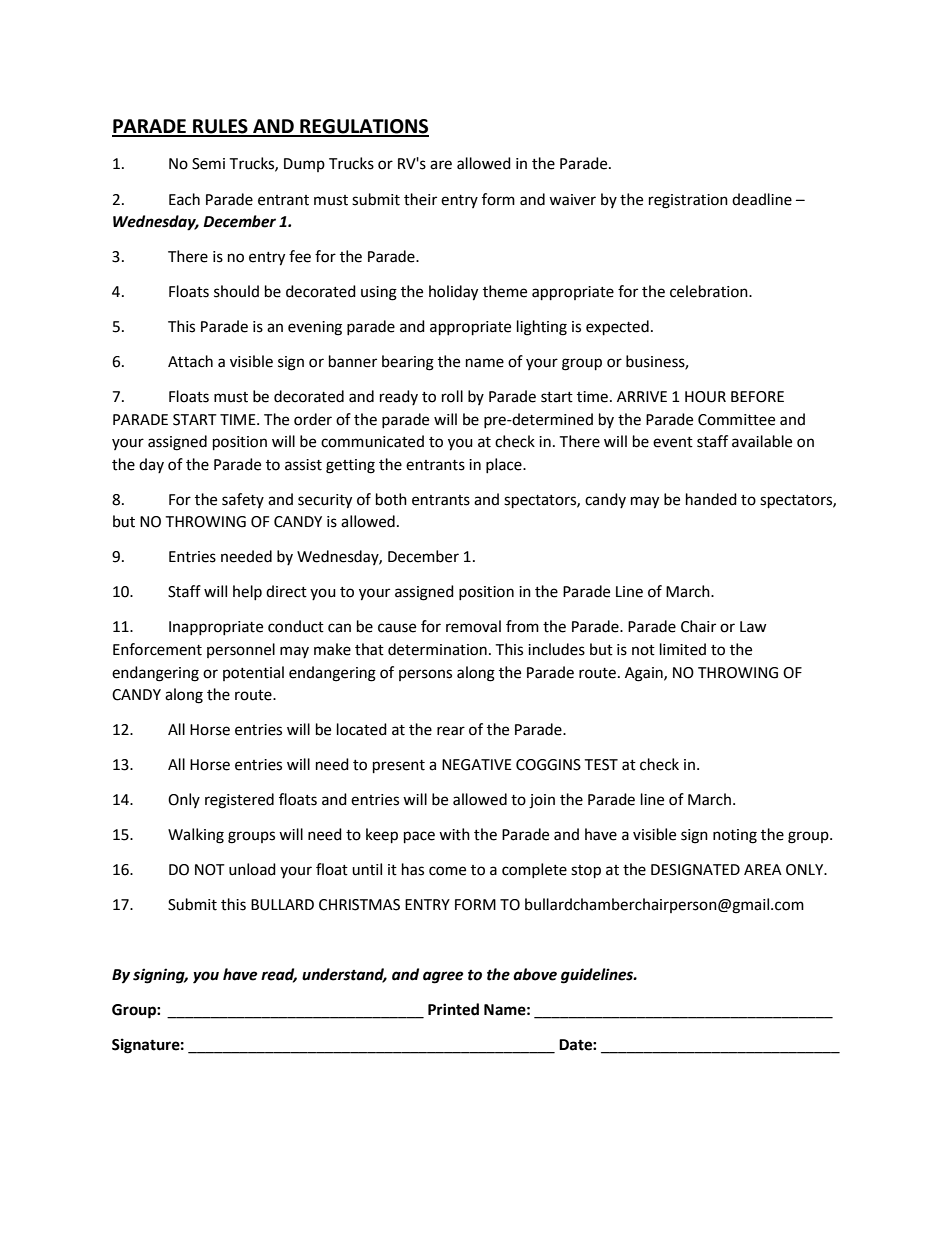 The image size is (952, 1233). Describe the element at coordinates (711, 499) in the screenshot. I see `handed` at that location.
